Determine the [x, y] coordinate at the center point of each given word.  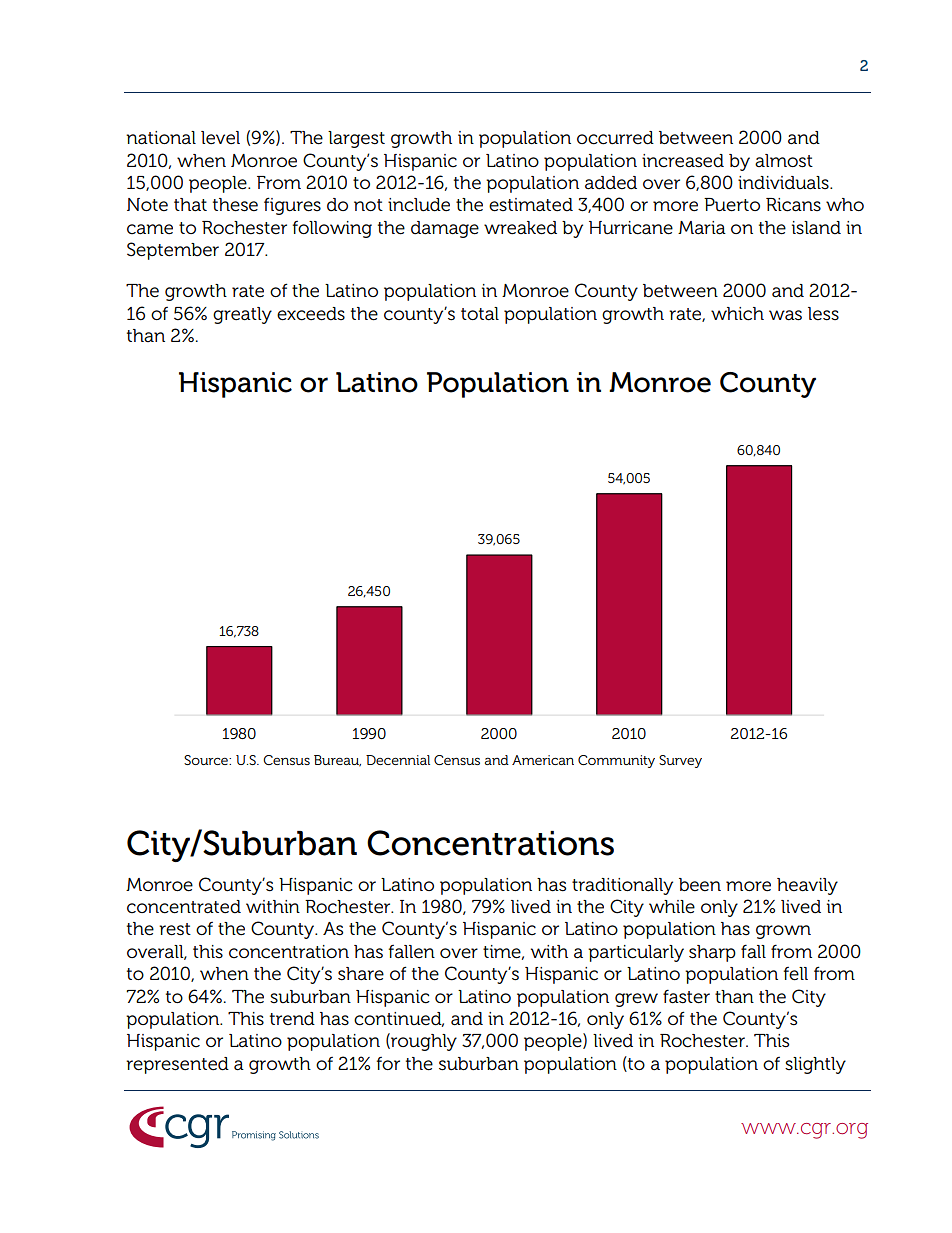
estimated [531, 205]
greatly [242, 315]
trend [292, 1019]
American [543, 760]
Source [207, 760]
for [388, 1063]
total [480, 314]
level [220, 138]
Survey [680, 761]
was [785, 315]
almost [784, 161]
